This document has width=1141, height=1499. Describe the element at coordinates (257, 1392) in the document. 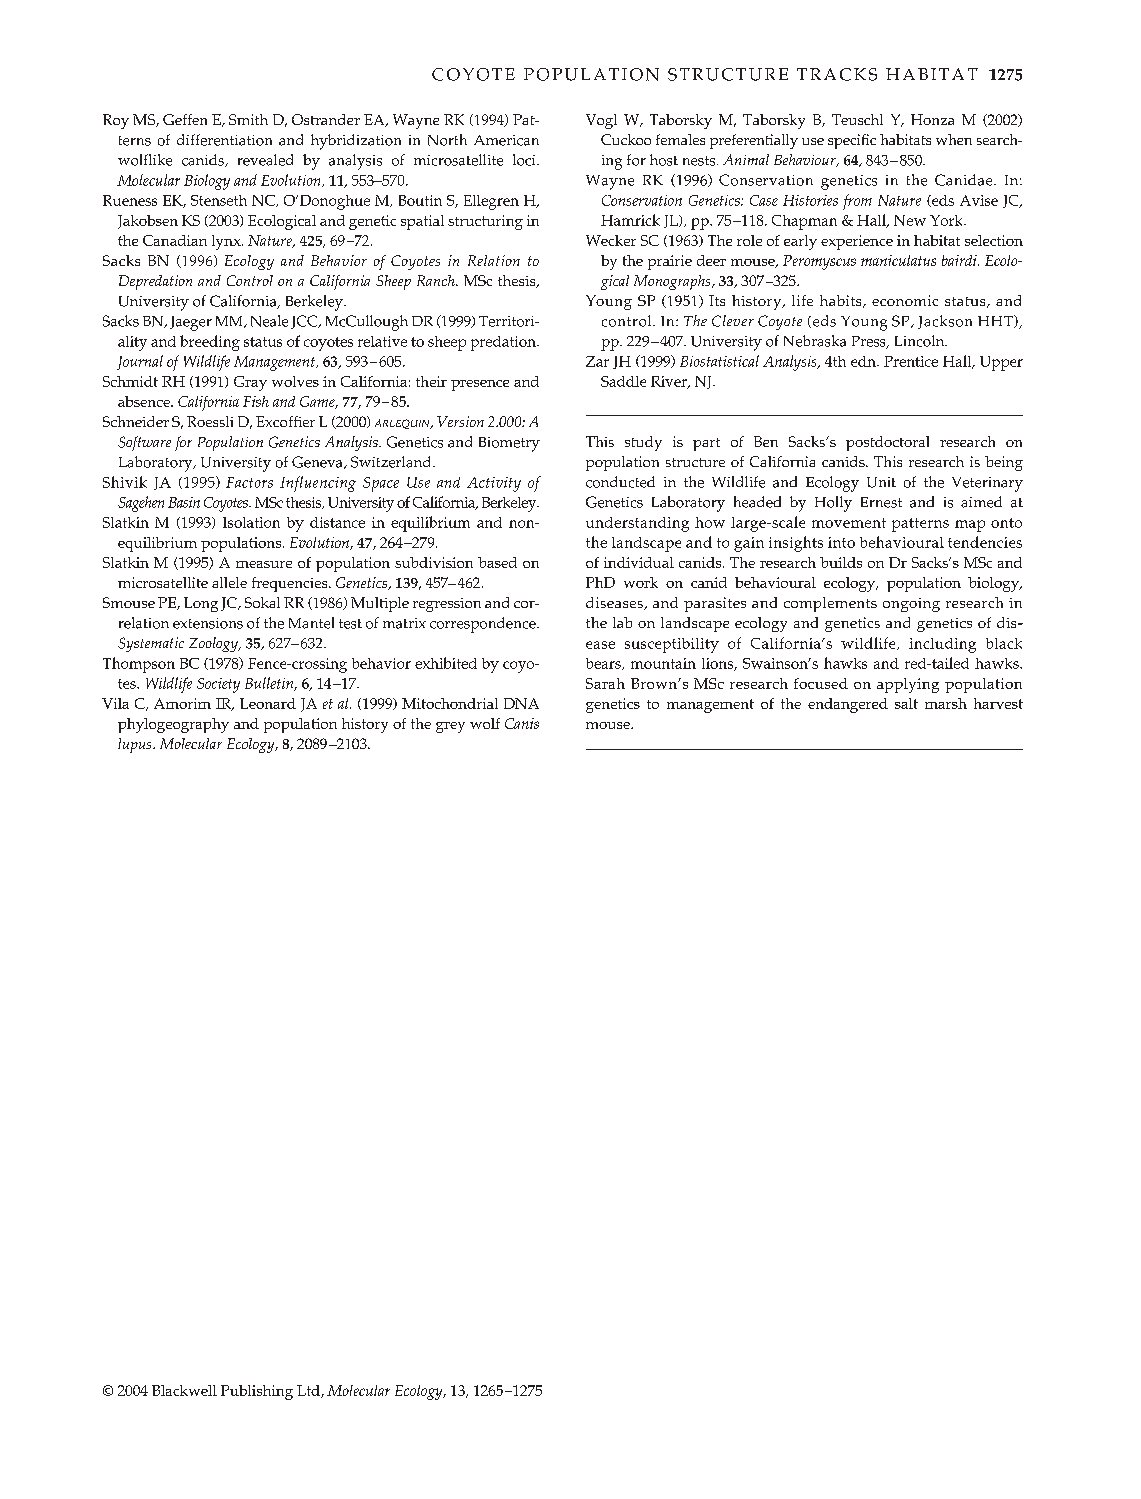

I see `Publishing` at that location.
